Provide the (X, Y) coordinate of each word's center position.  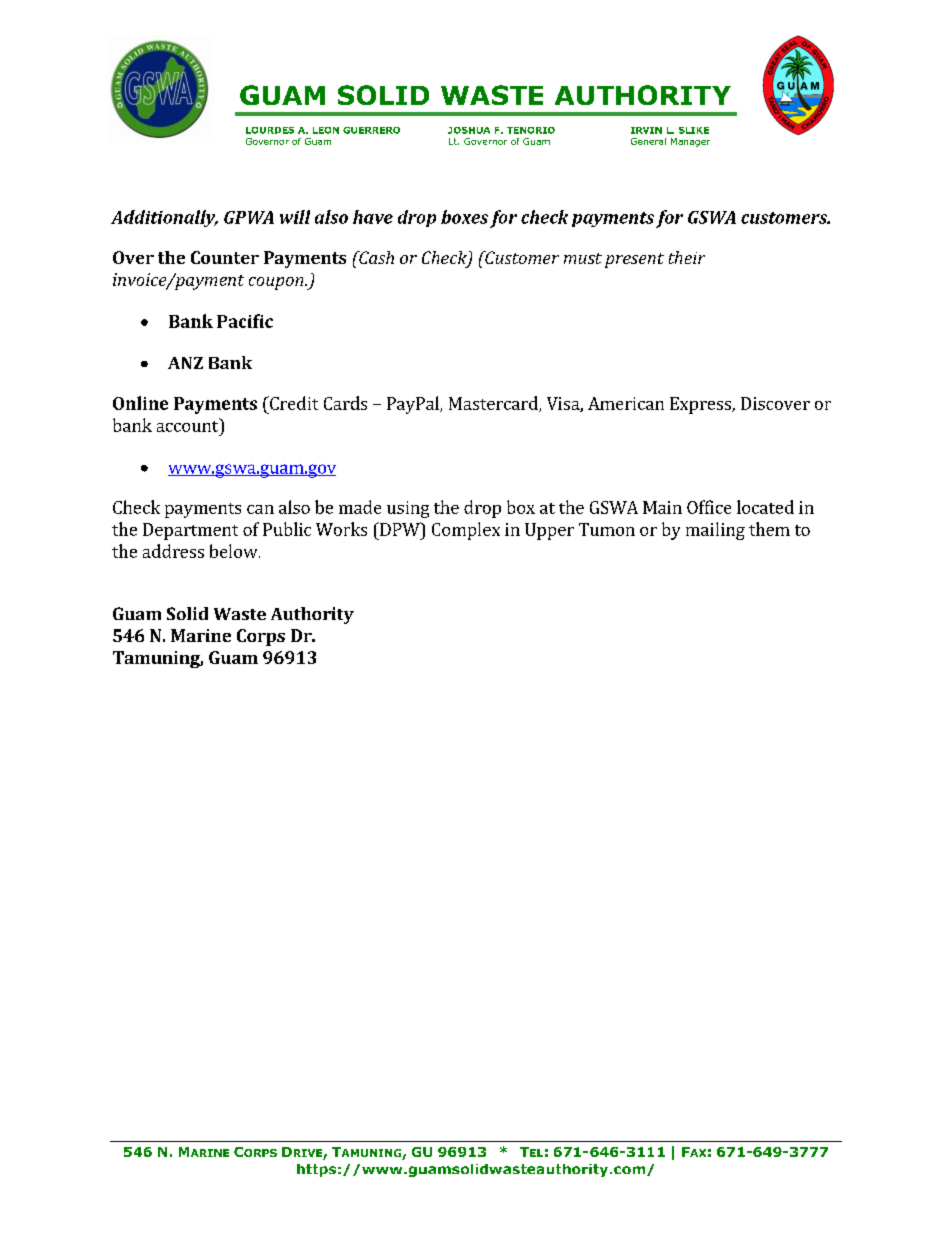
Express (701, 405)
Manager (690, 142)
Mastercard (494, 404)
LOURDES (270, 130)
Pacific (245, 321)
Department (190, 531)
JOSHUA (469, 130)
